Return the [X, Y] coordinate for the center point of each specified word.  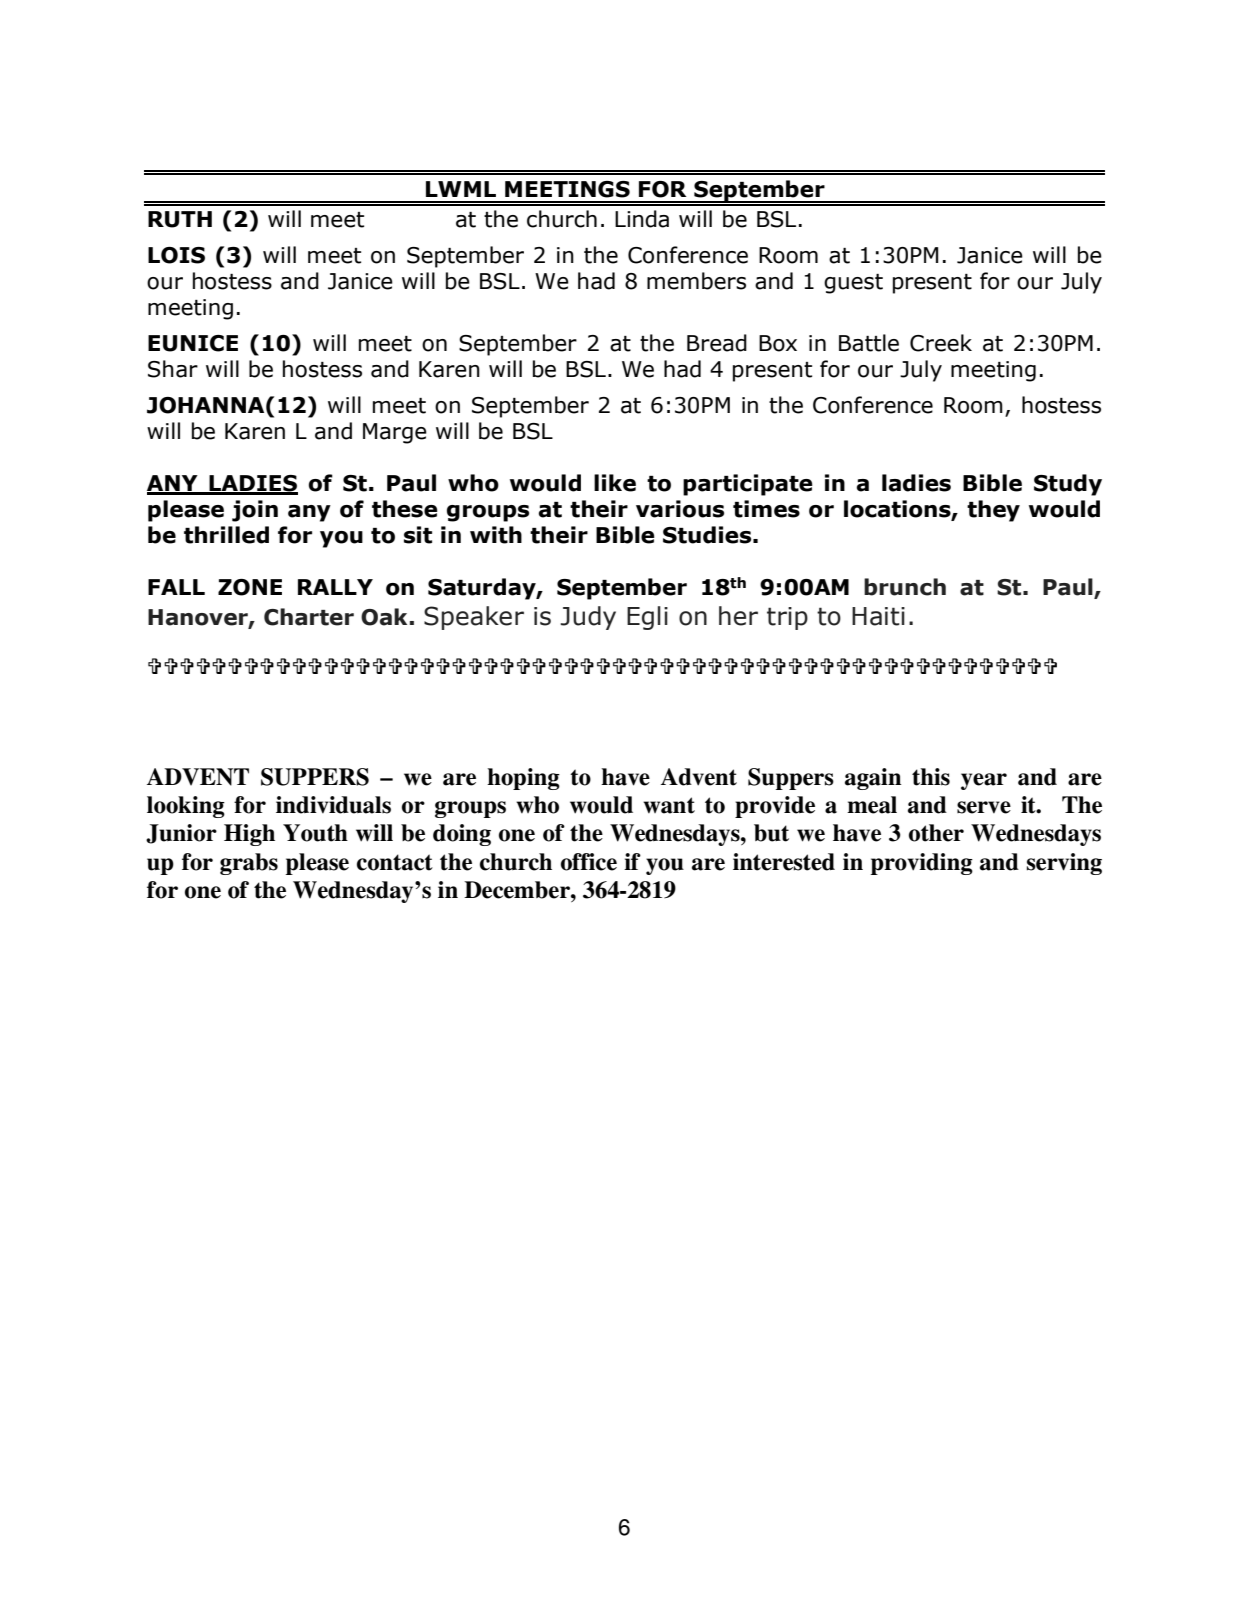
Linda [642, 219]
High [249, 835]
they [993, 511]
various [680, 509]
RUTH [180, 219]
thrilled [226, 535]
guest [853, 284]
